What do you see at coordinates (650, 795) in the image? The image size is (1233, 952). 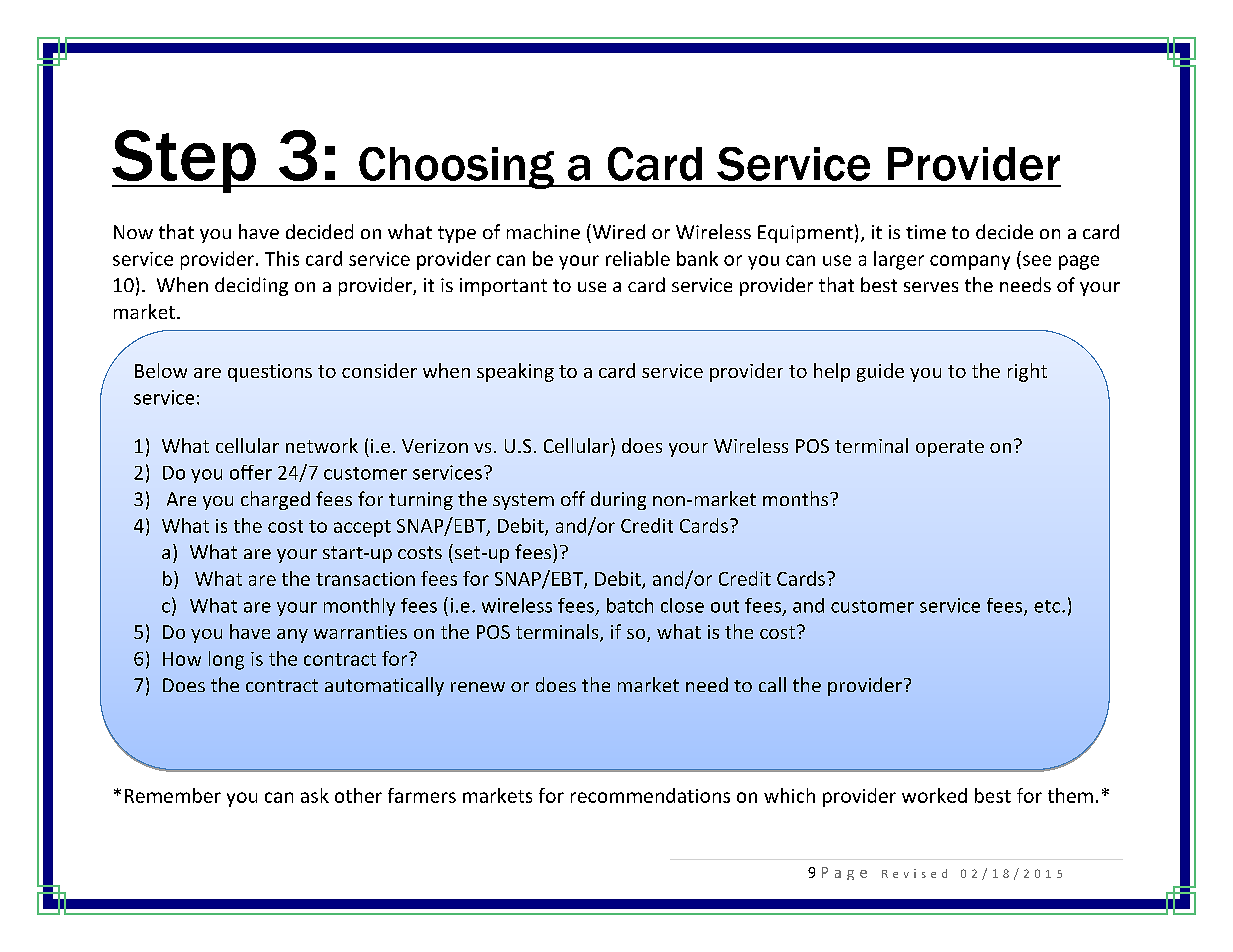 I see `recommendations` at bounding box center [650, 795].
